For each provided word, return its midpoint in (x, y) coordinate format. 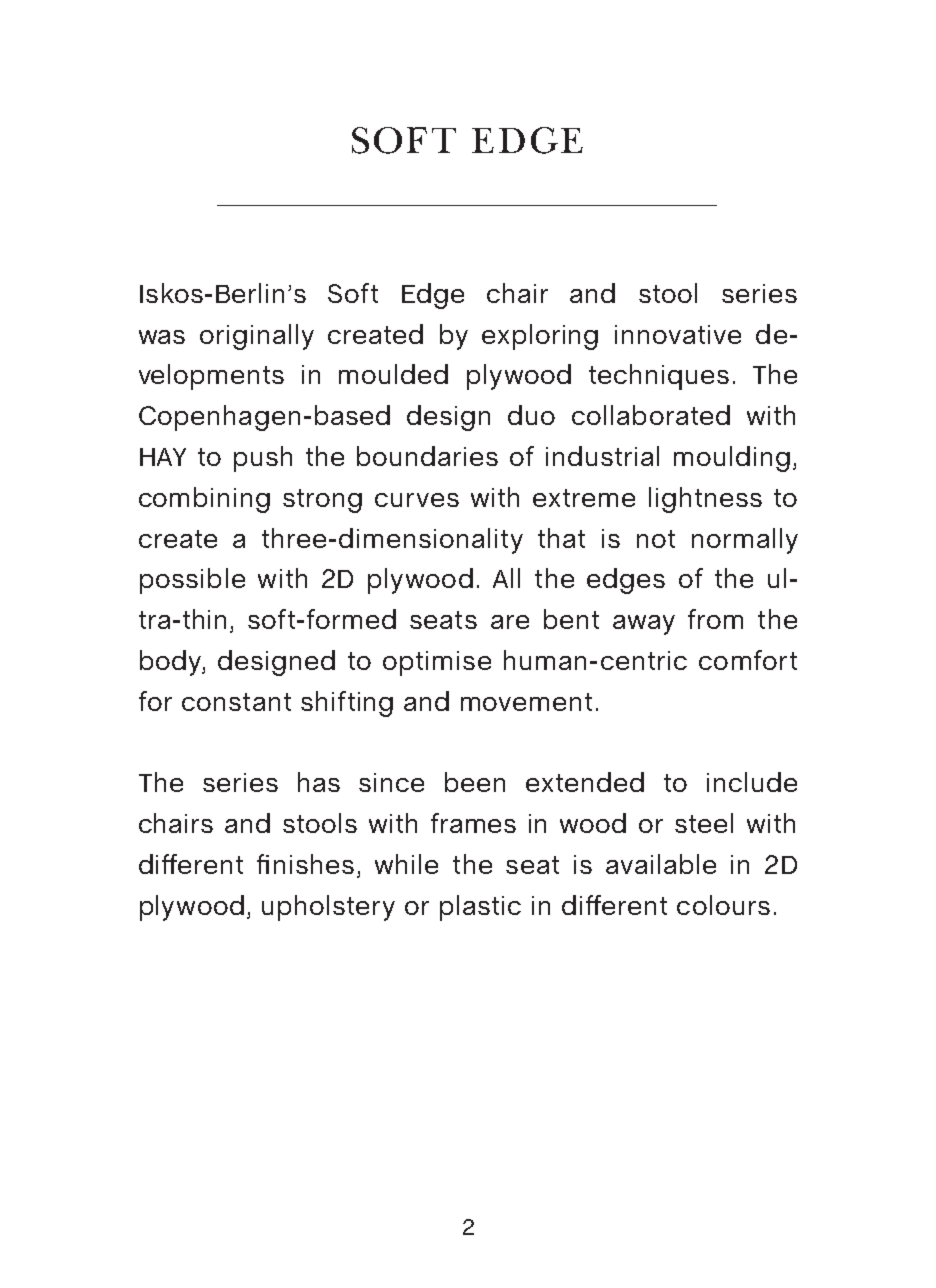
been (475, 782)
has (319, 782)
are (510, 622)
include (752, 782)
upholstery (328, 908)
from (715, 619)
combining (204, 500)
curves (417, 500)
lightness (705, 500)
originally (257, 337)
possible (192, 581)
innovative (678, 334)
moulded (393, 374)
